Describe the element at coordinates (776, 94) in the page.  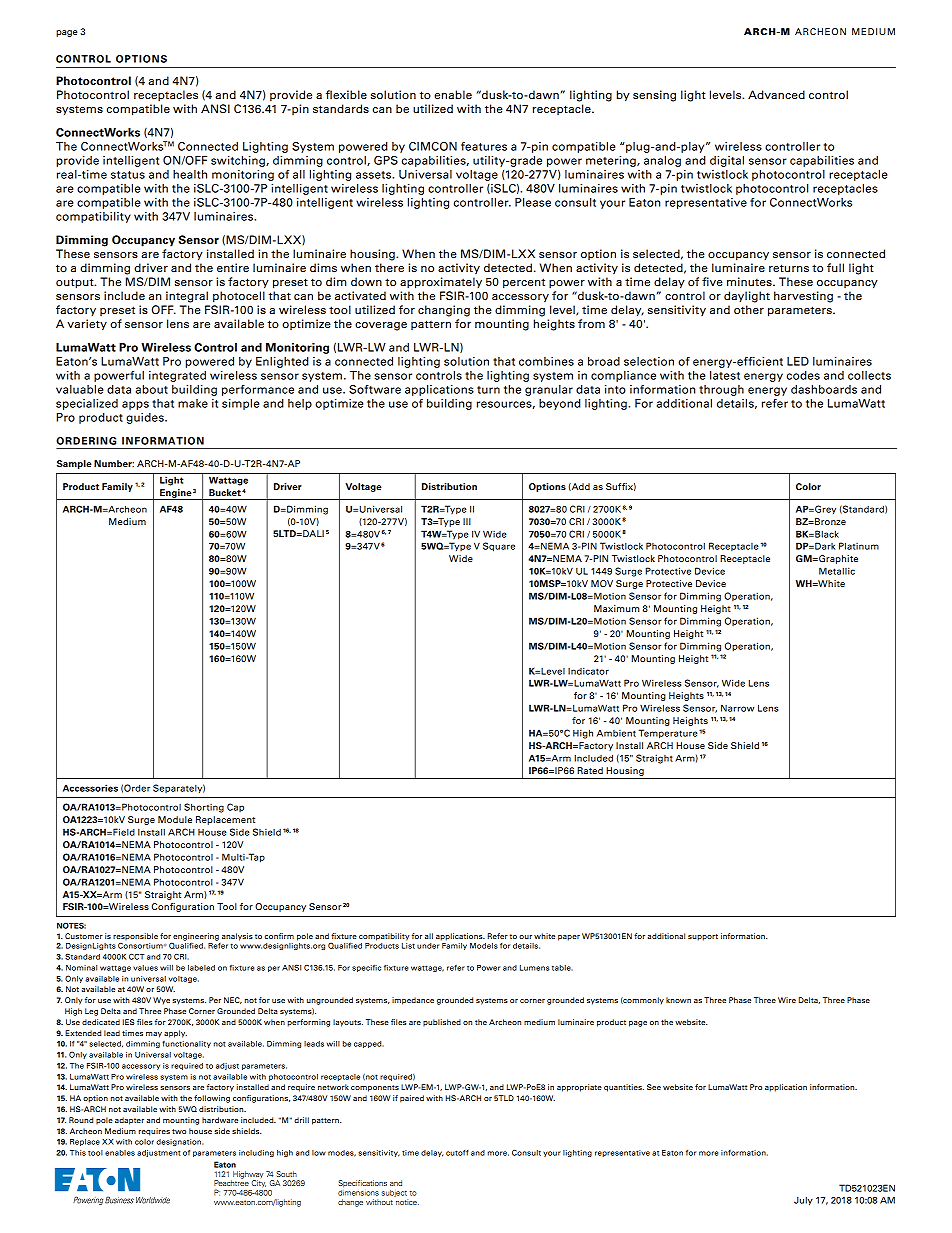
I see `Advanced` at that location.
